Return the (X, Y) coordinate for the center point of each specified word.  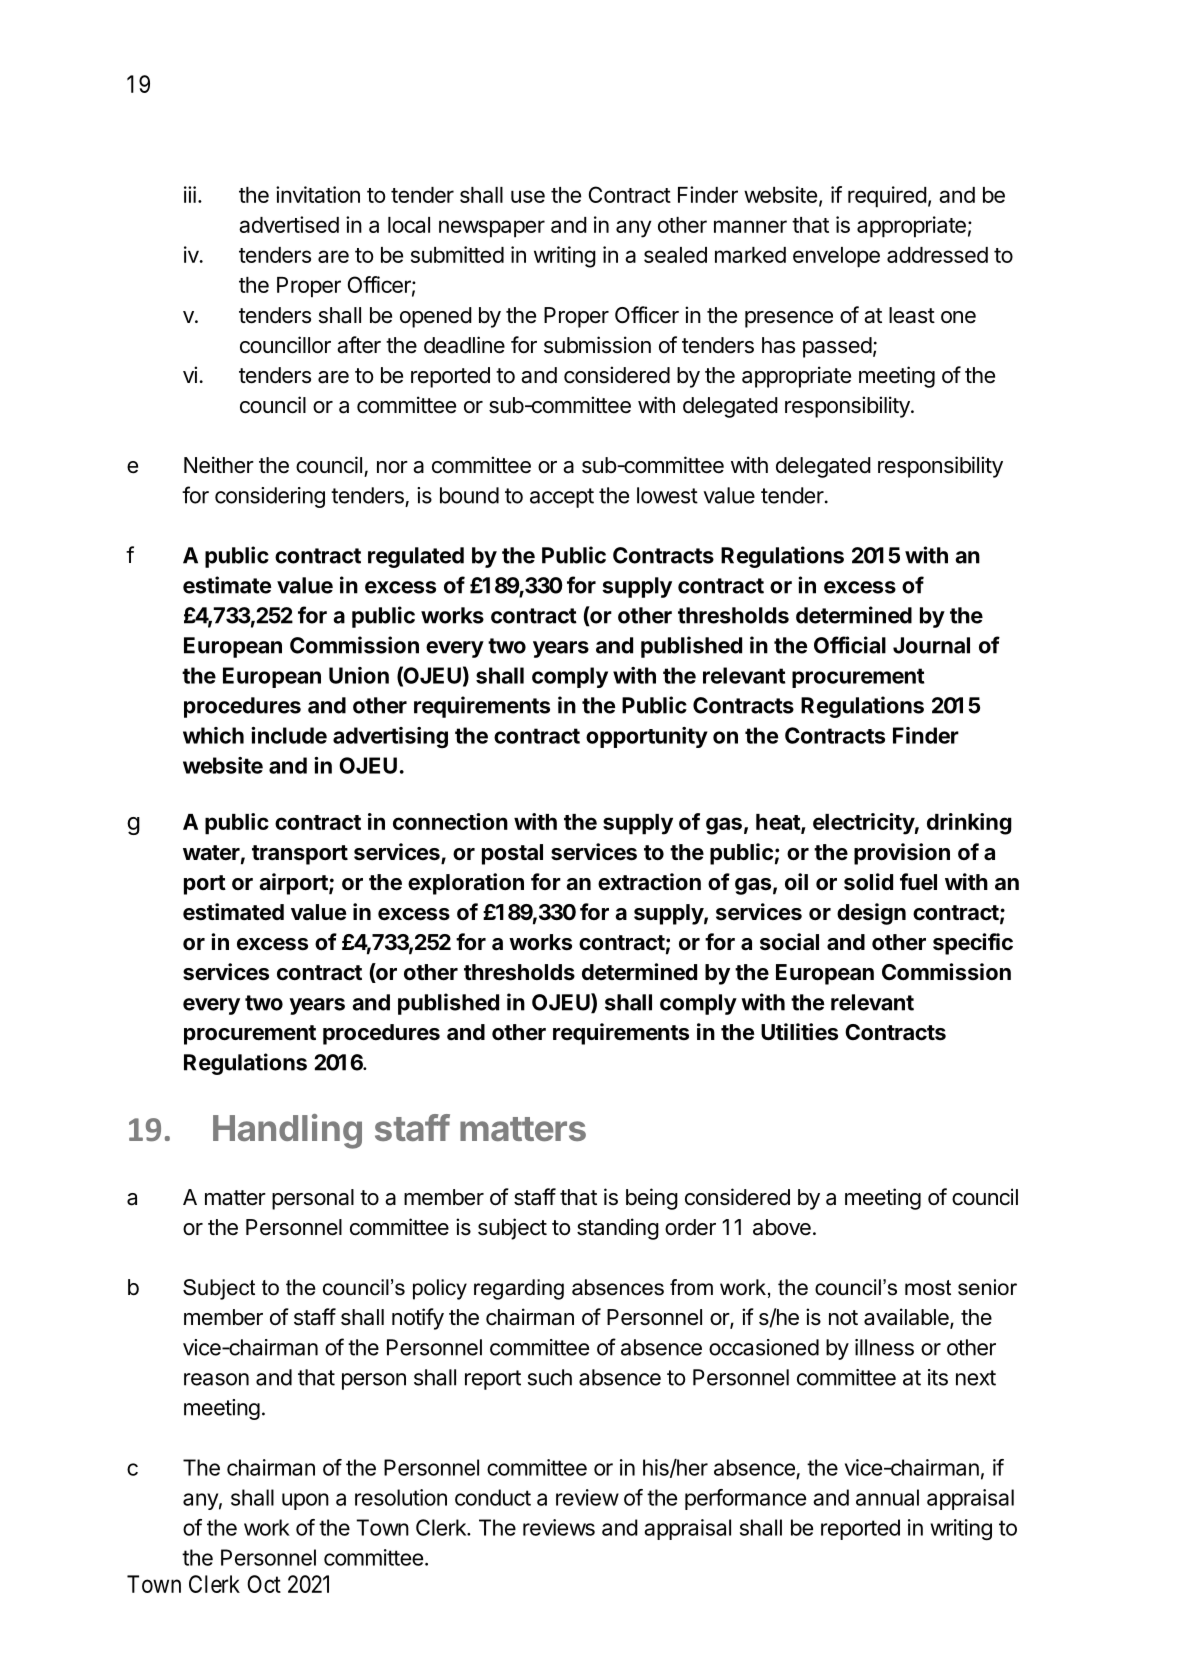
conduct (493, 1497)
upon (305, 1501)
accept (562, 498)
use (528, 196)
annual (887, 1497)
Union (359, 675)
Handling (287, 1131)
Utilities (799, 1032)
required (887, 197)
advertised (289, 224)
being (652, 1199)
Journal (931, 645)
